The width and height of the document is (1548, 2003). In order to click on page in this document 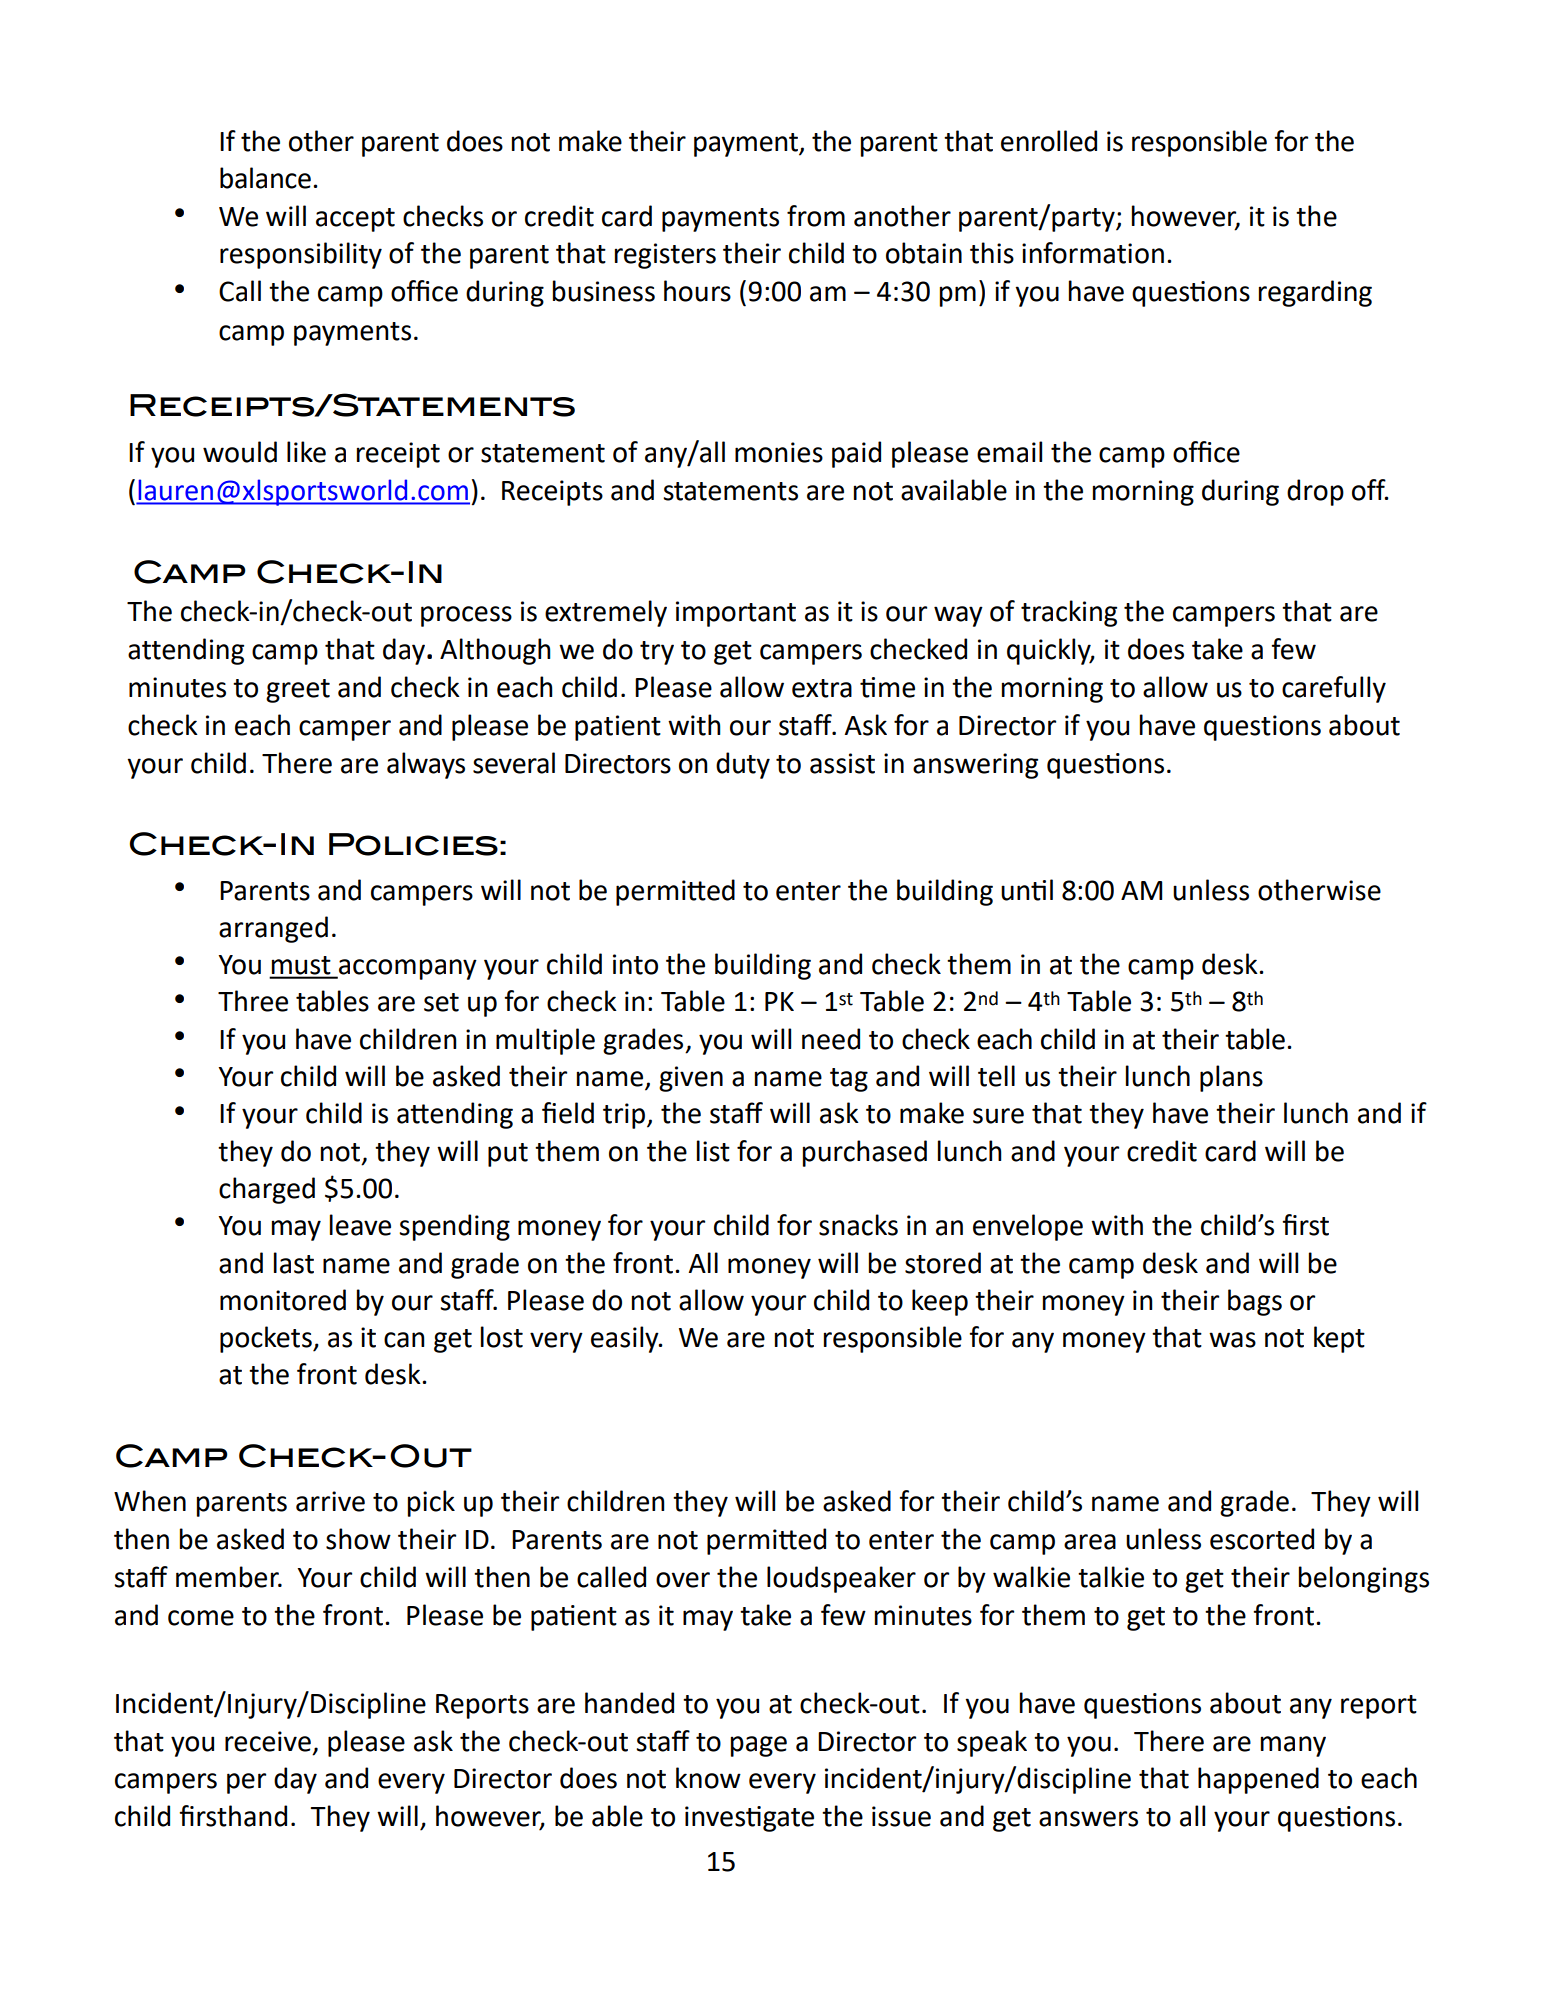, I will do `click(759, 1746)`.
